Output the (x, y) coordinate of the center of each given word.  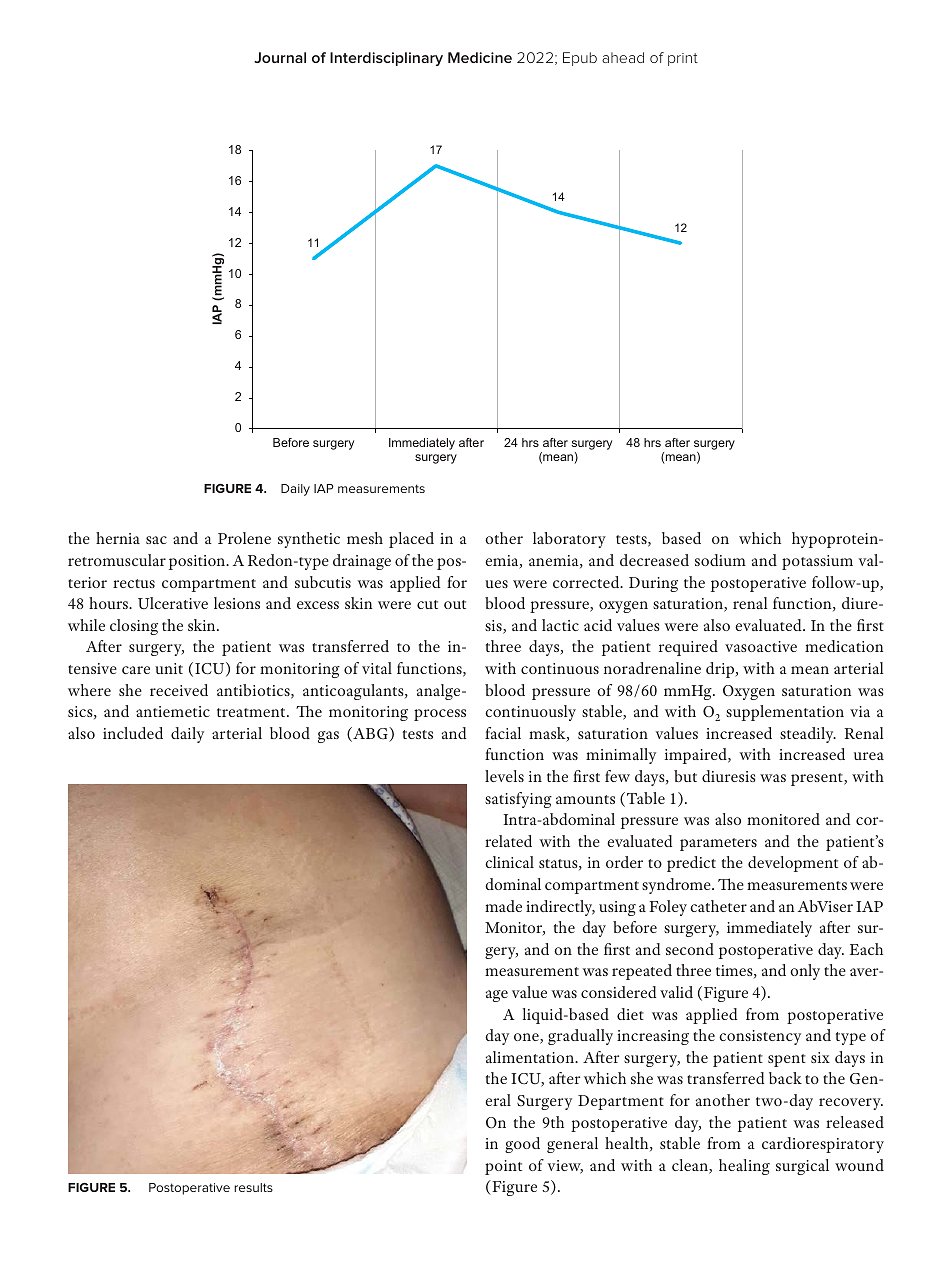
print (683, 59)
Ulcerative (173, 603)
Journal (280, 57)
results (253, 1187)
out (455, 604)
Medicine (480, 57)
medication (844, 646)
